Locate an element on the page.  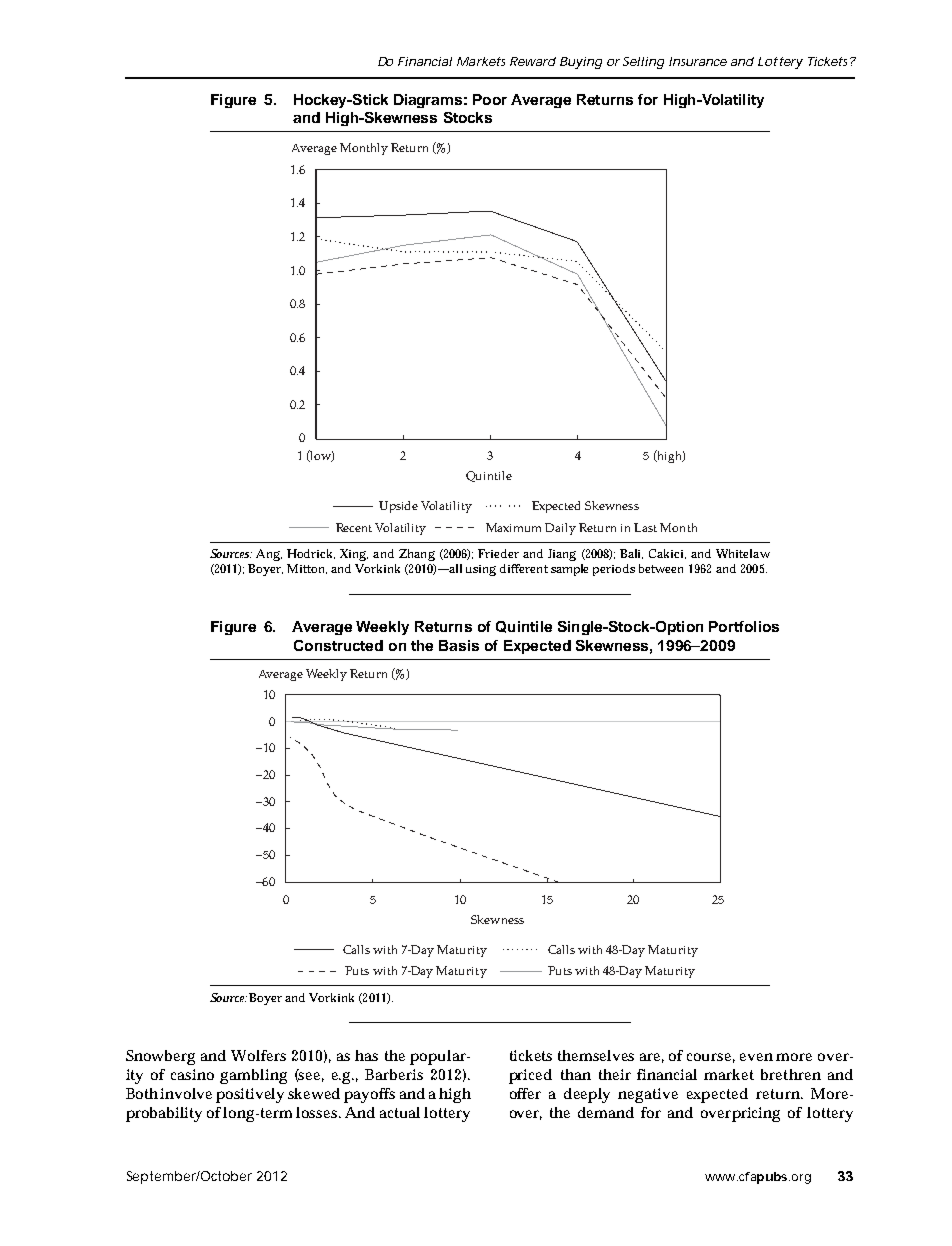
using is located at coordinates (481, 570).
